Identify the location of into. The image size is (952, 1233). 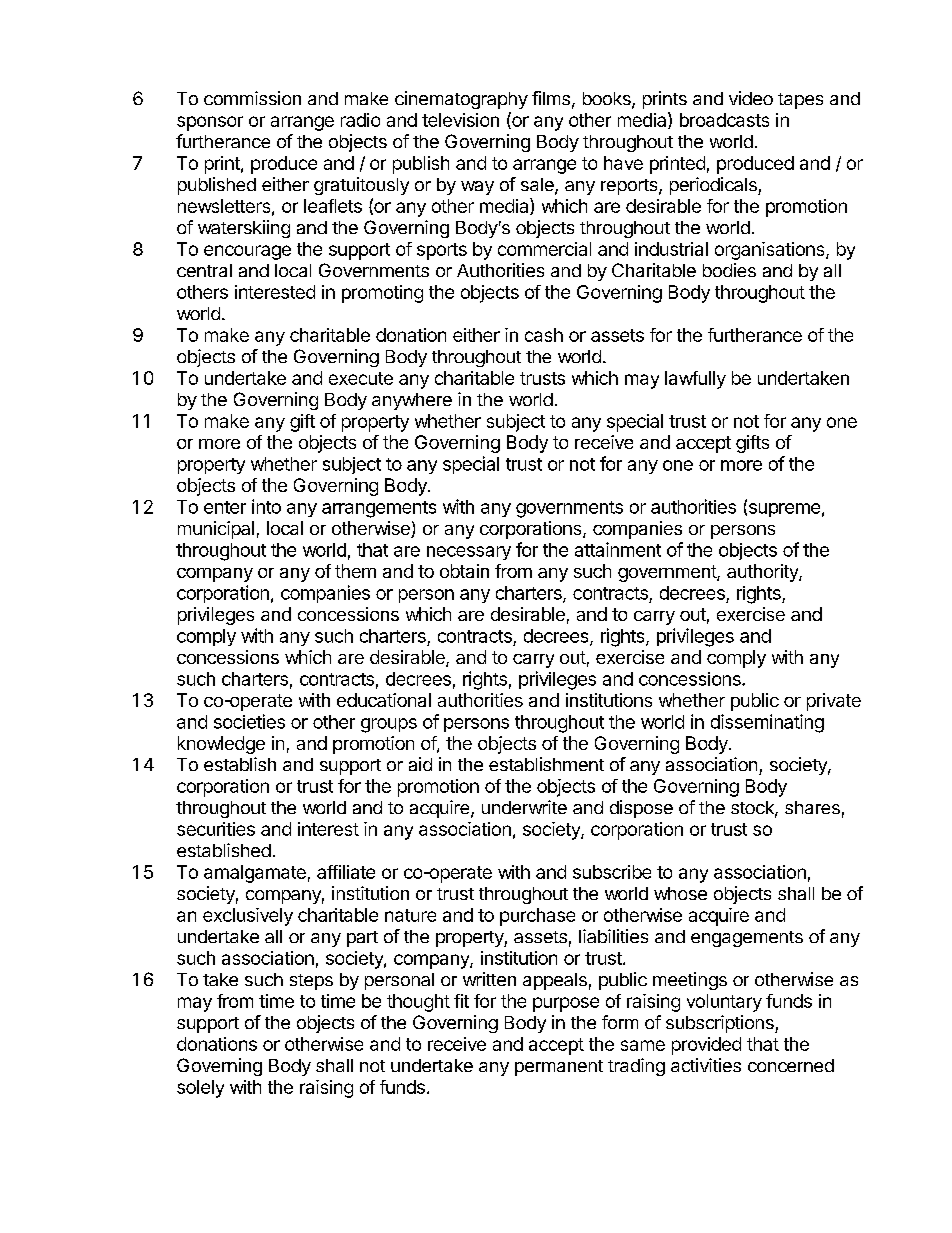
(266, 506).
